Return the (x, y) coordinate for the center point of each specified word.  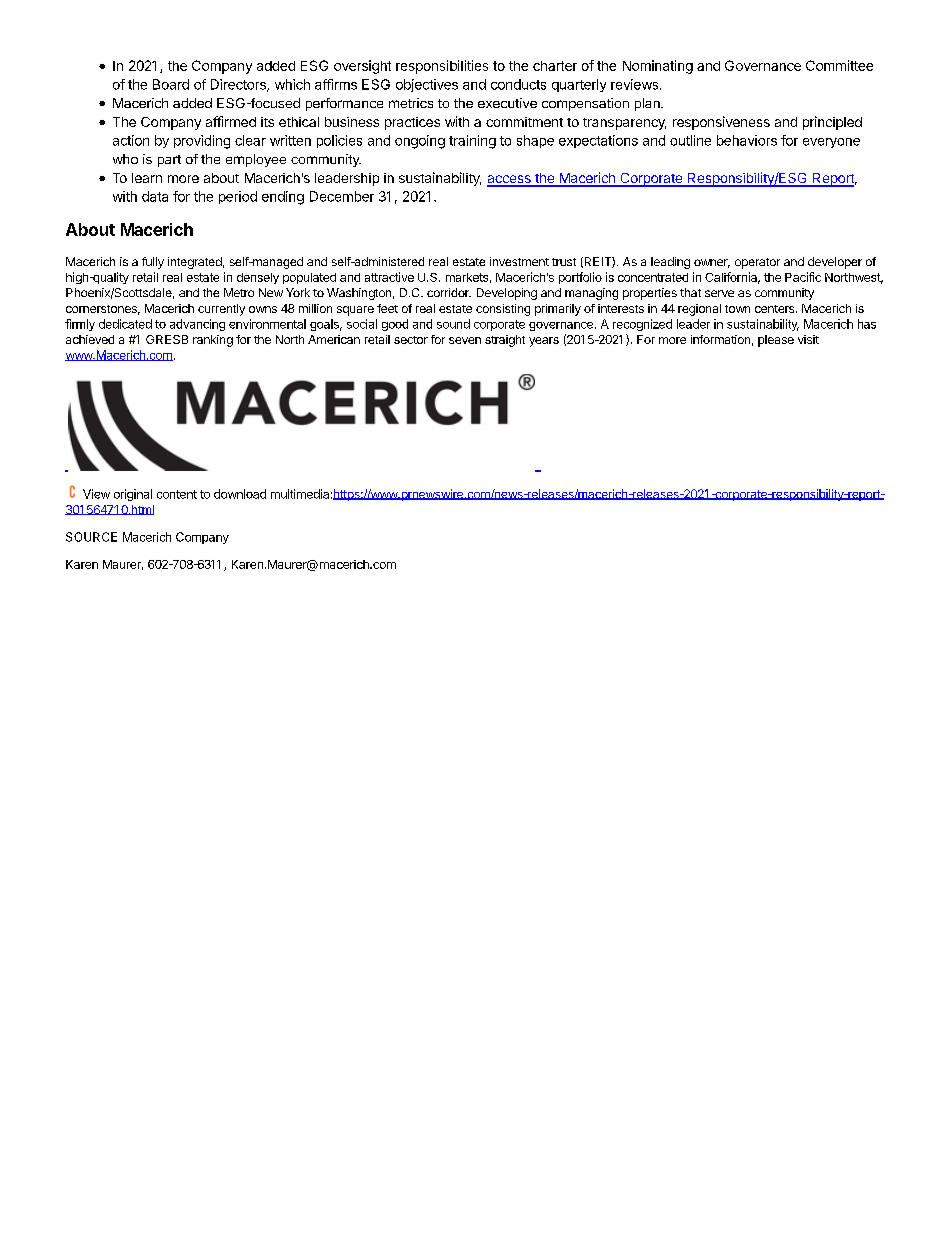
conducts (518, 84)
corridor (449, 292)
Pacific (803, 277)
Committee (839, 65)
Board (171, 84)
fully (153, 263)
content (177, 494)
